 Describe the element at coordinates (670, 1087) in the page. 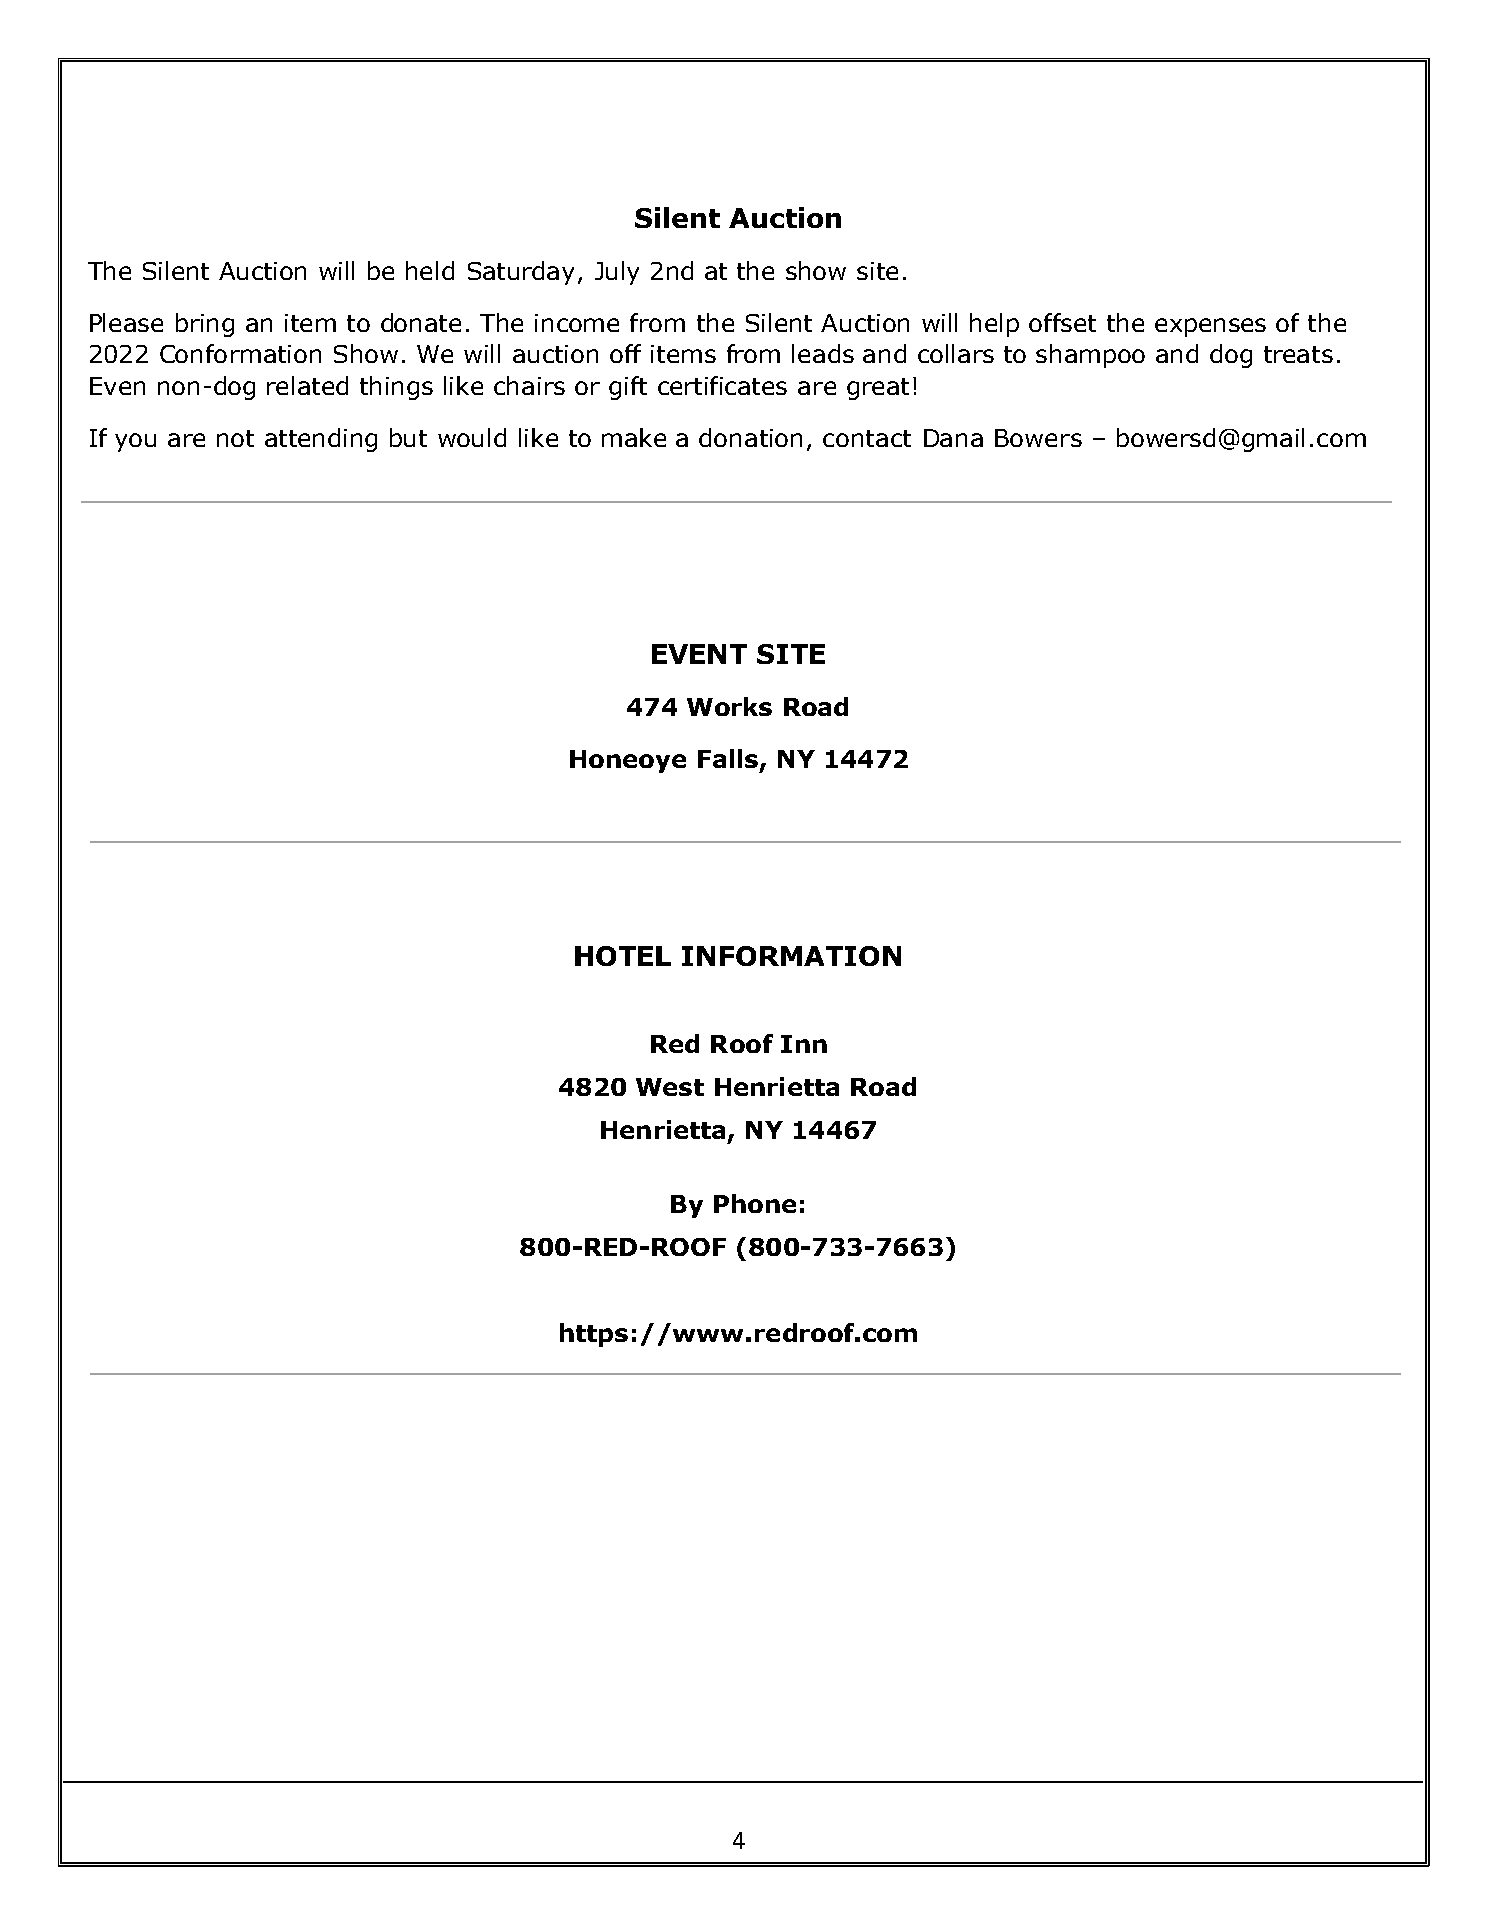

I see `West` at that location.
